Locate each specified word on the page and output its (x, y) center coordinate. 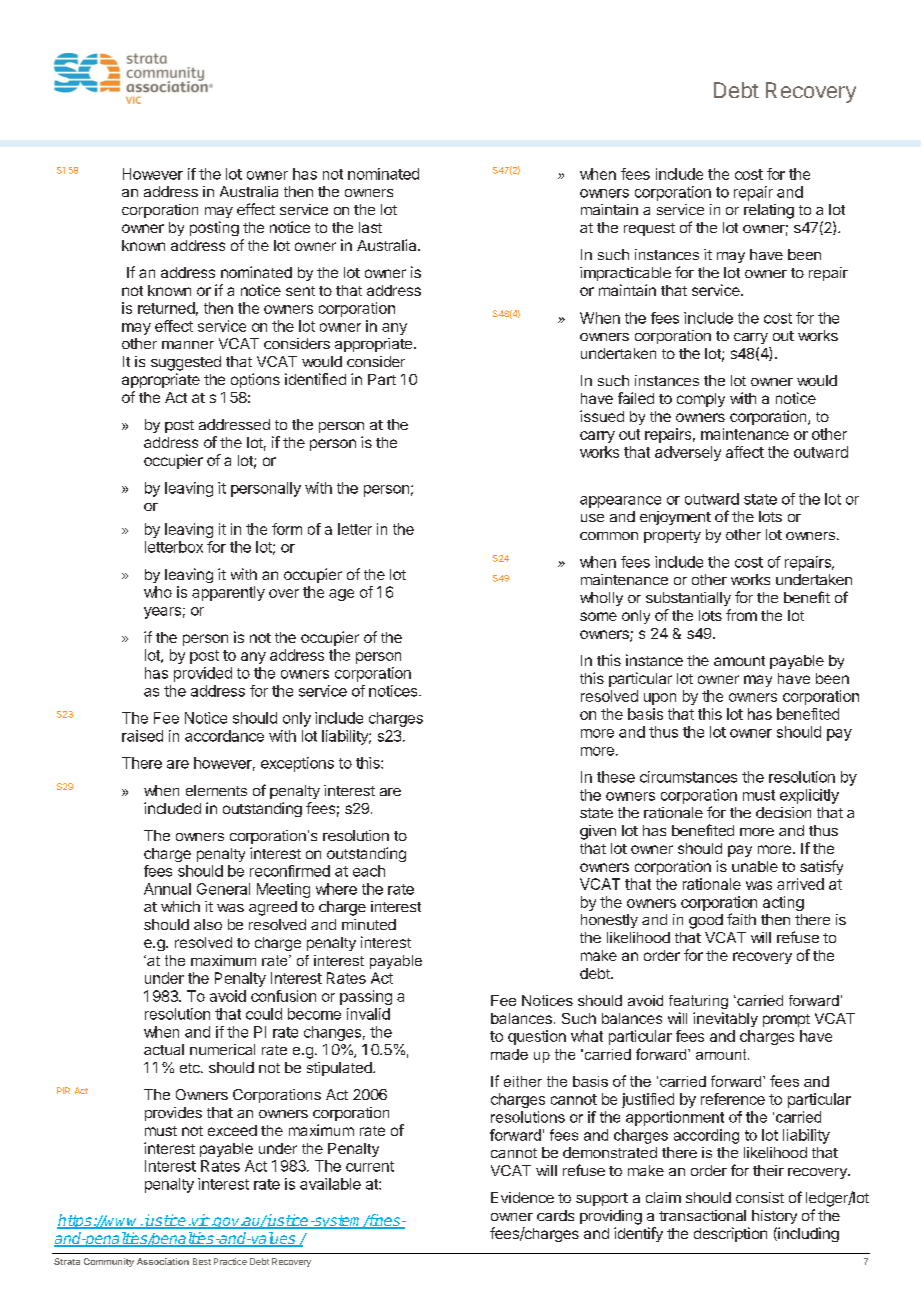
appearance (620, 502)
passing (366, 997)
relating (769, 211)
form (287, 529)
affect (745, 452)
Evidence (522, 1197)
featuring (698, 1002)
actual (164, 1049)
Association (163, 1261)
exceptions (297, 764)
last (370, 227)
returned (166, 308)
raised (142, 736)
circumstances (688, 777)
